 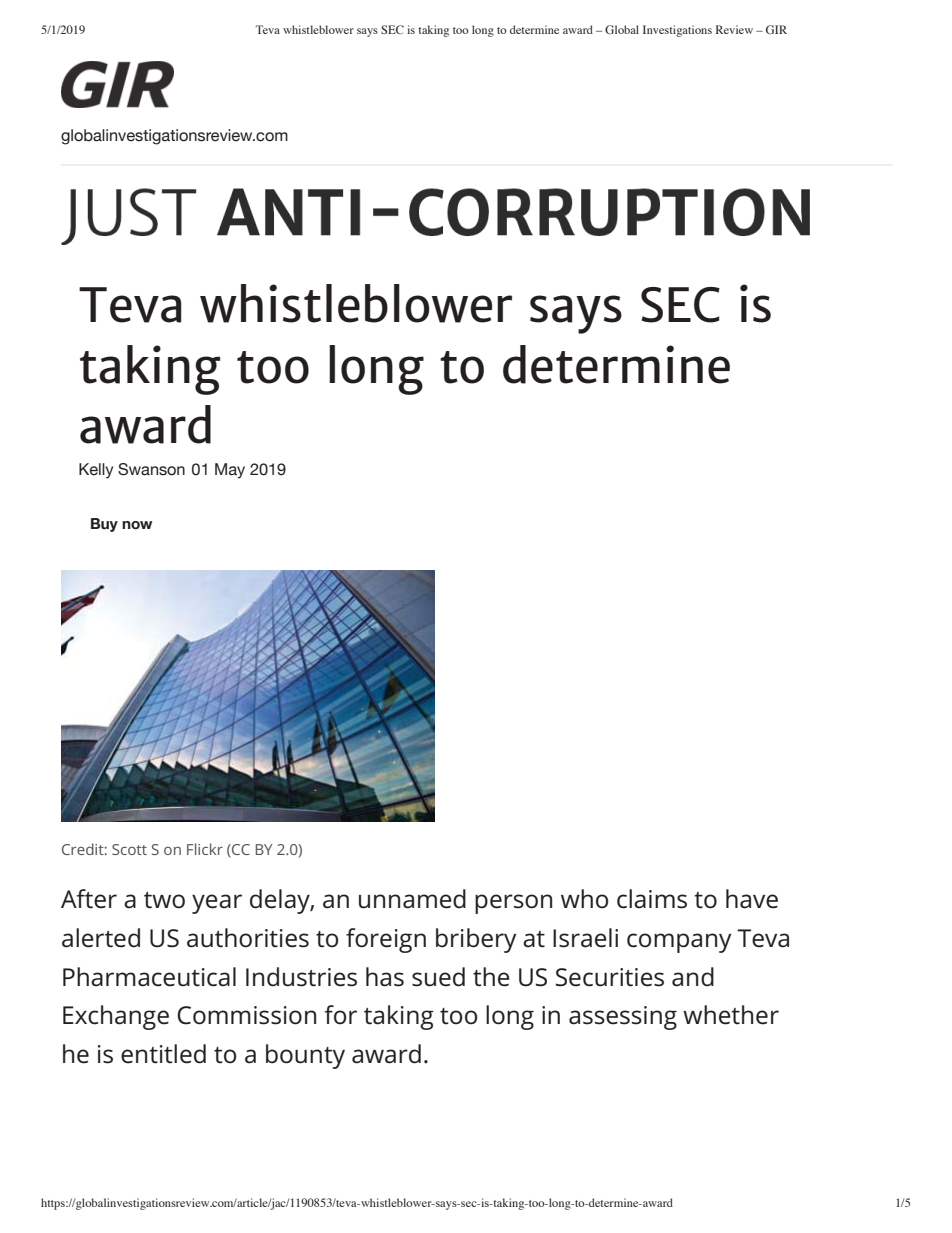 What do you see at coordinates (652, 899) in the document?
I see `claims` at bounding box center [652, 899].
